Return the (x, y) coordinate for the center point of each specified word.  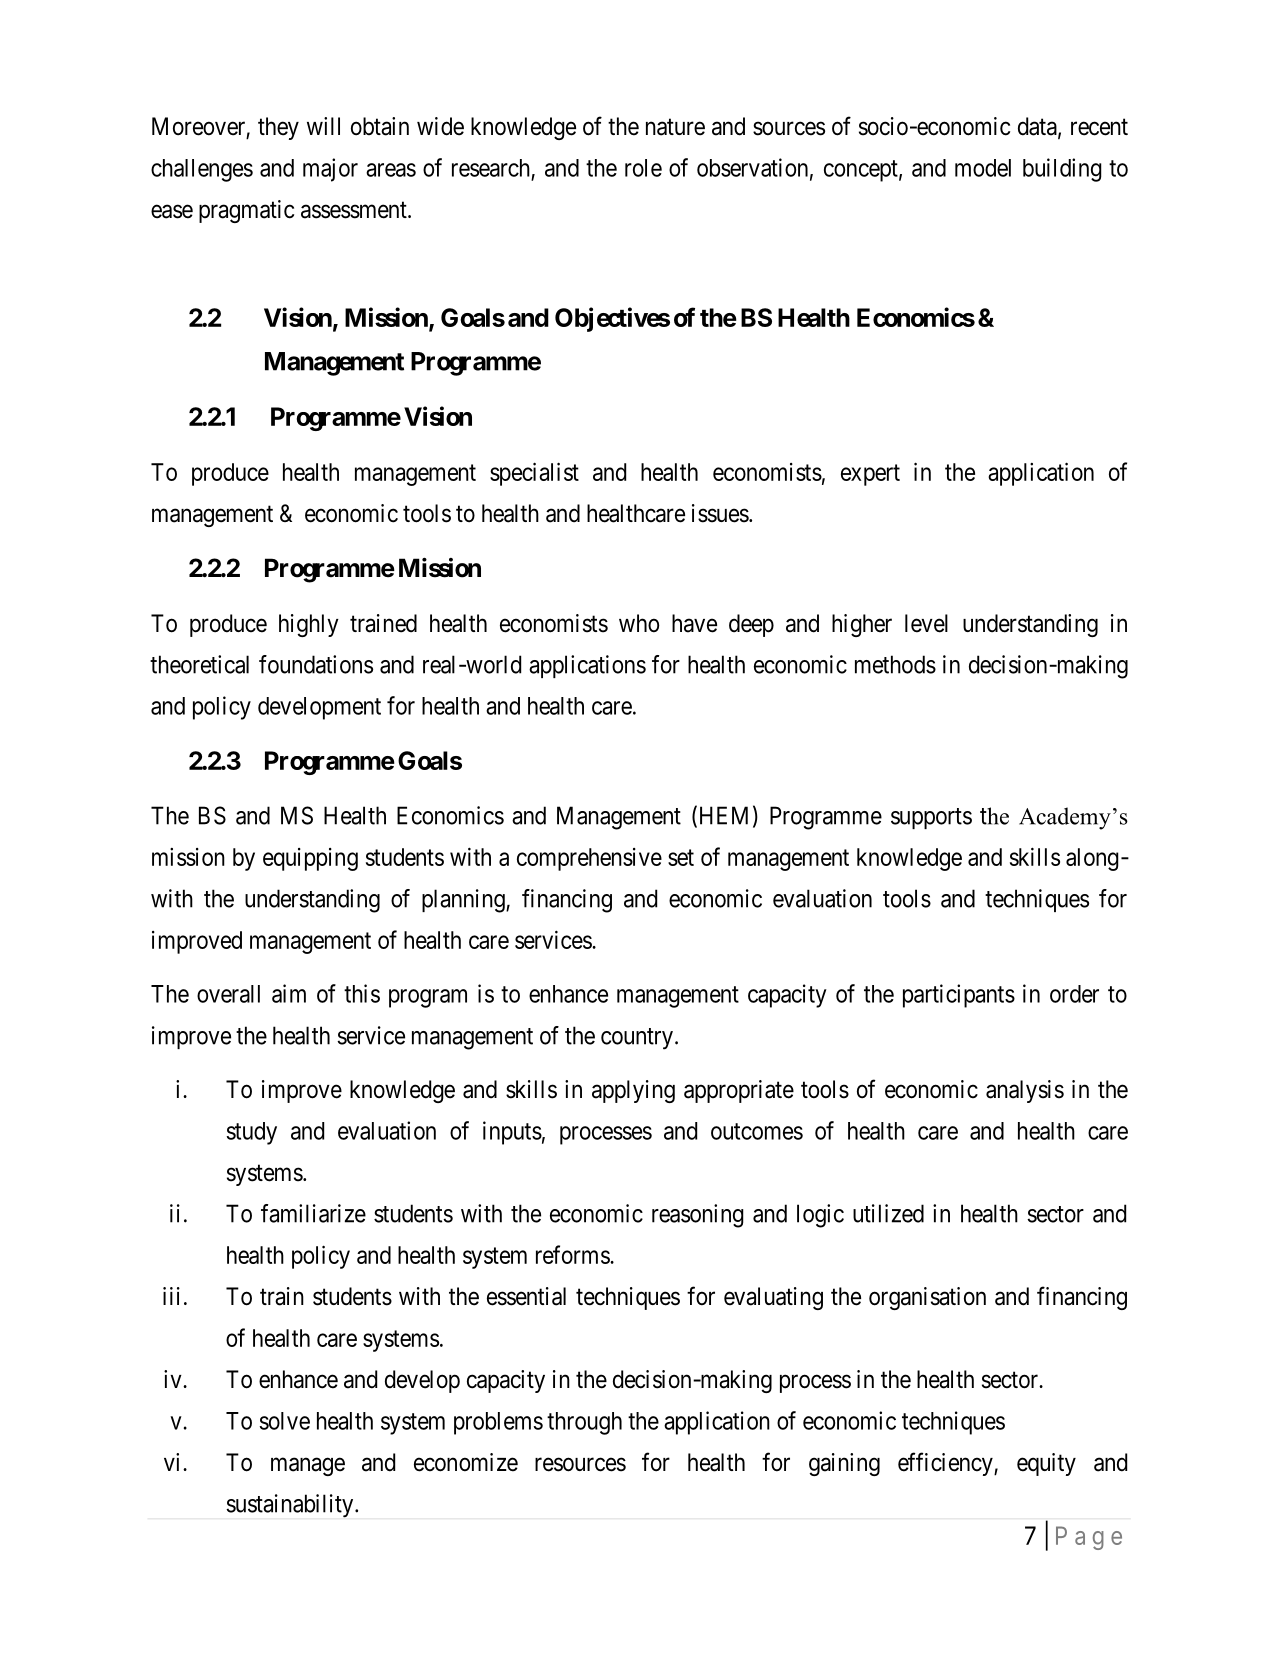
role (643, 168)
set (681, 857)
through (584, 1423)
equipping (310, 859)
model (983, 168)
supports (931, 818)
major (330, 170)
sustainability (291, 1506)
